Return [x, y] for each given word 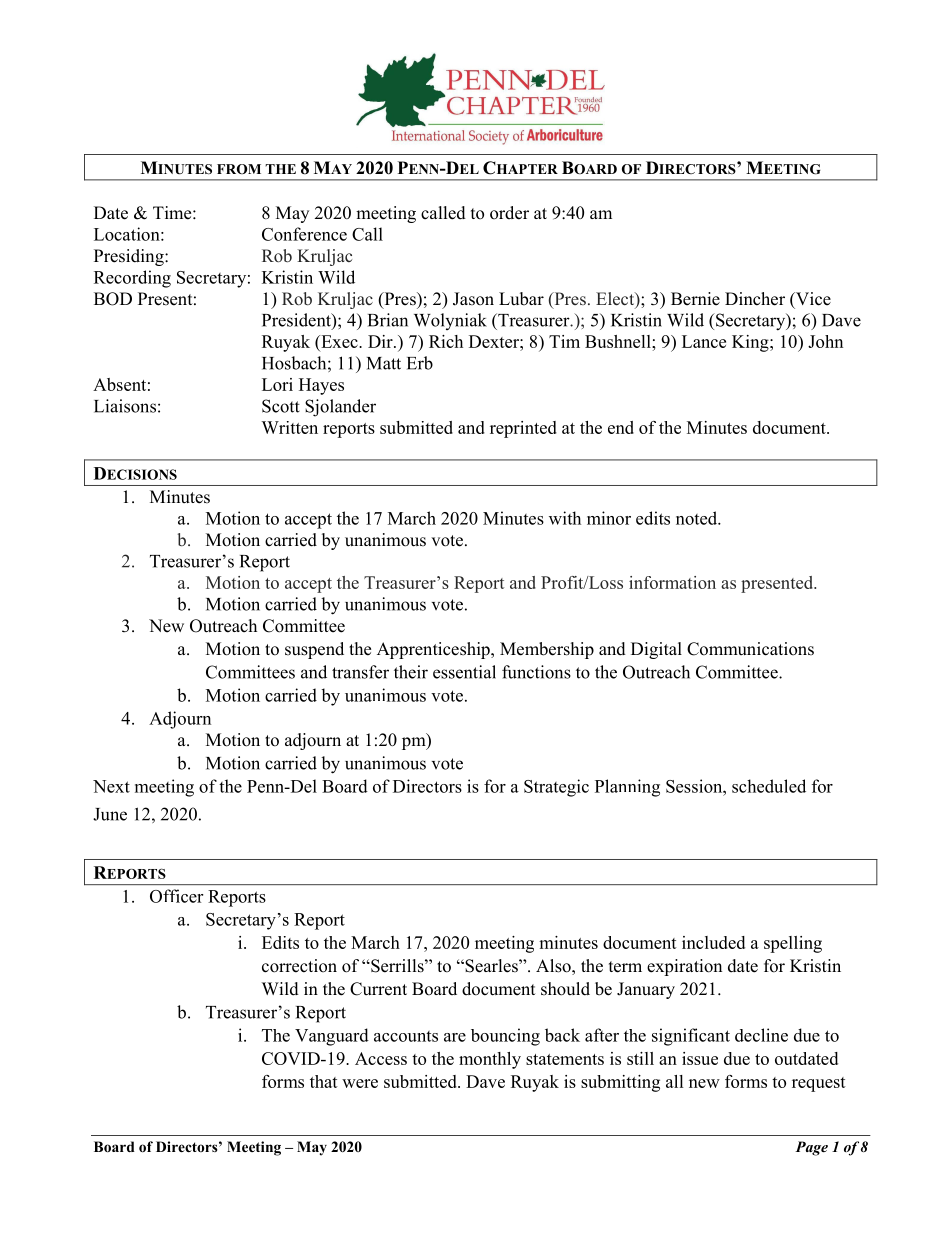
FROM [239, 169]
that [324, 1081]
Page [811, 1148]
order [509, 213]
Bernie [695, 299]
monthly [490, 1060]
